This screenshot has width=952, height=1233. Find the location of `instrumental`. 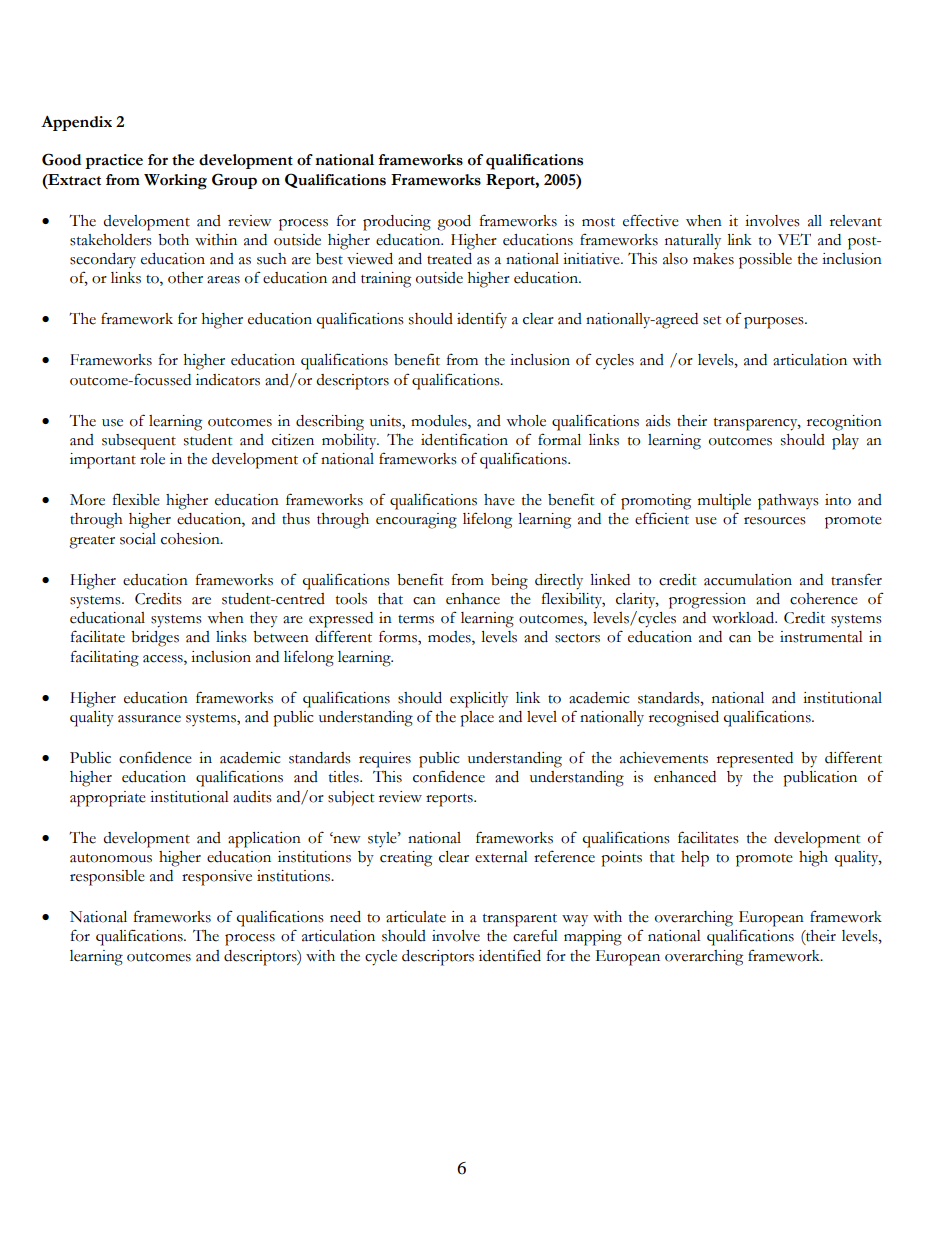

instrumental is located at coordinates (821, 637).
